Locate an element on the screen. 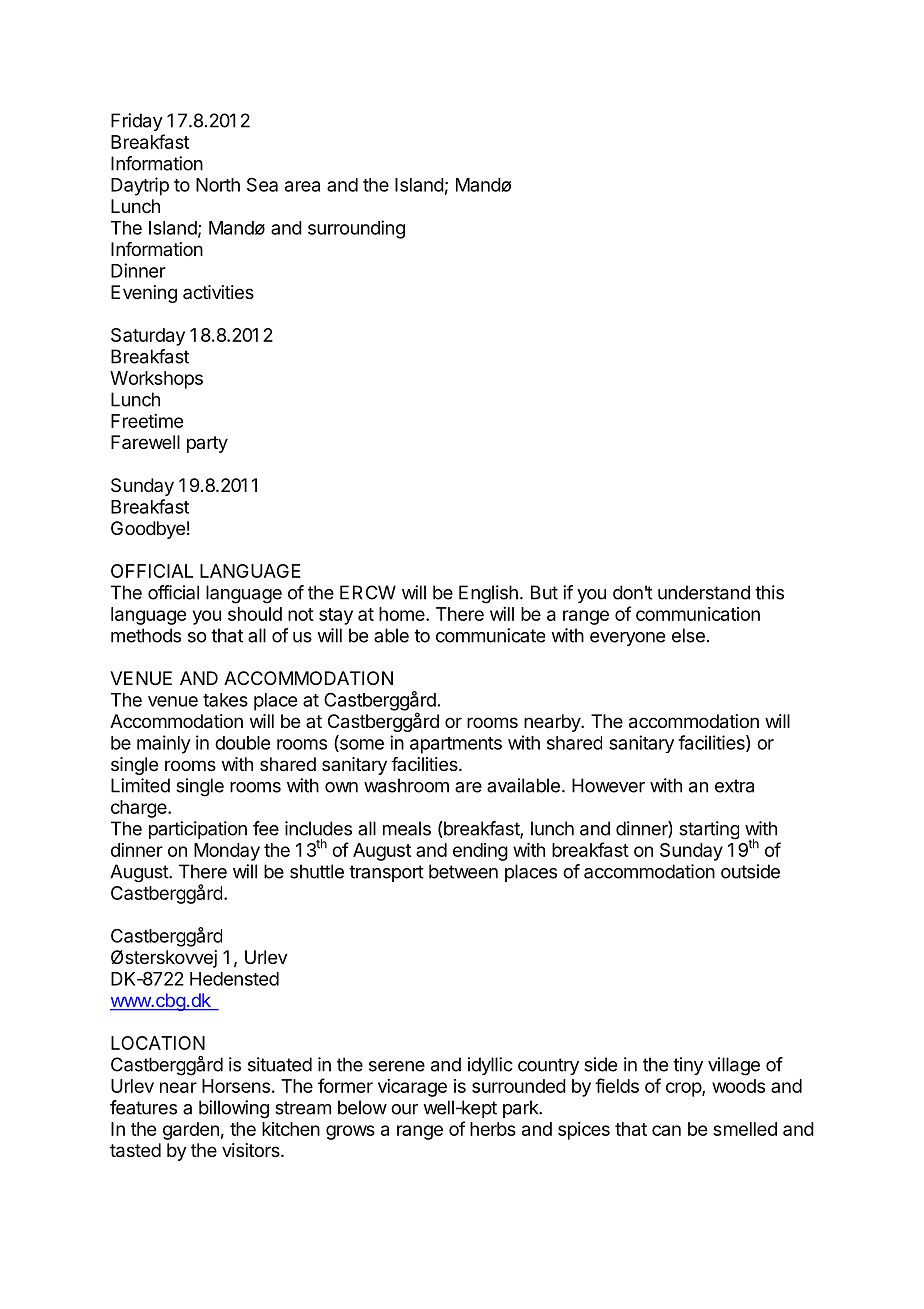 Image resolution: width=924 pixels, height=1309 pixels. area is located at coordinates (302, 186).
